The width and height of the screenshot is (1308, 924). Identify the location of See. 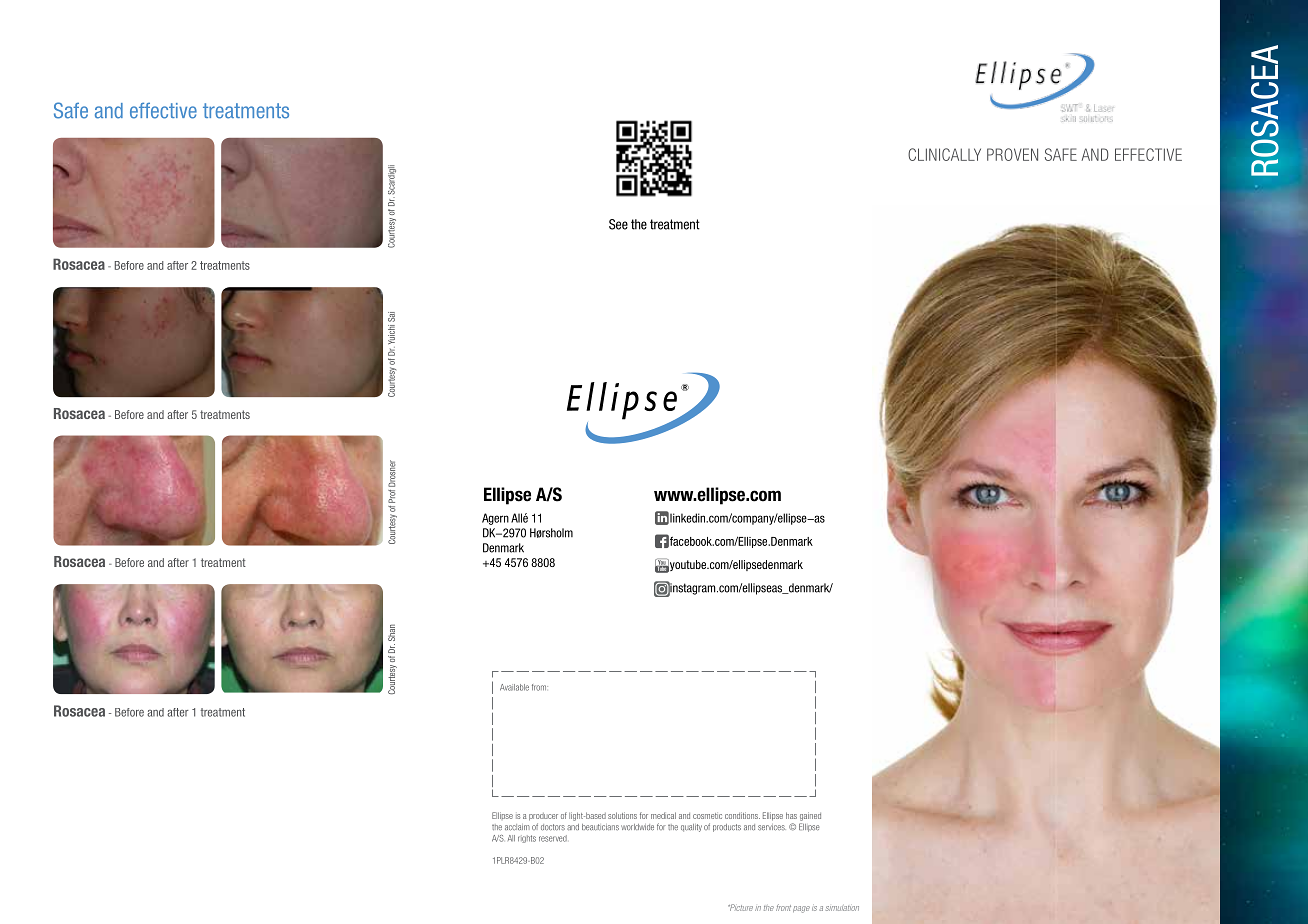
(618, 224).
